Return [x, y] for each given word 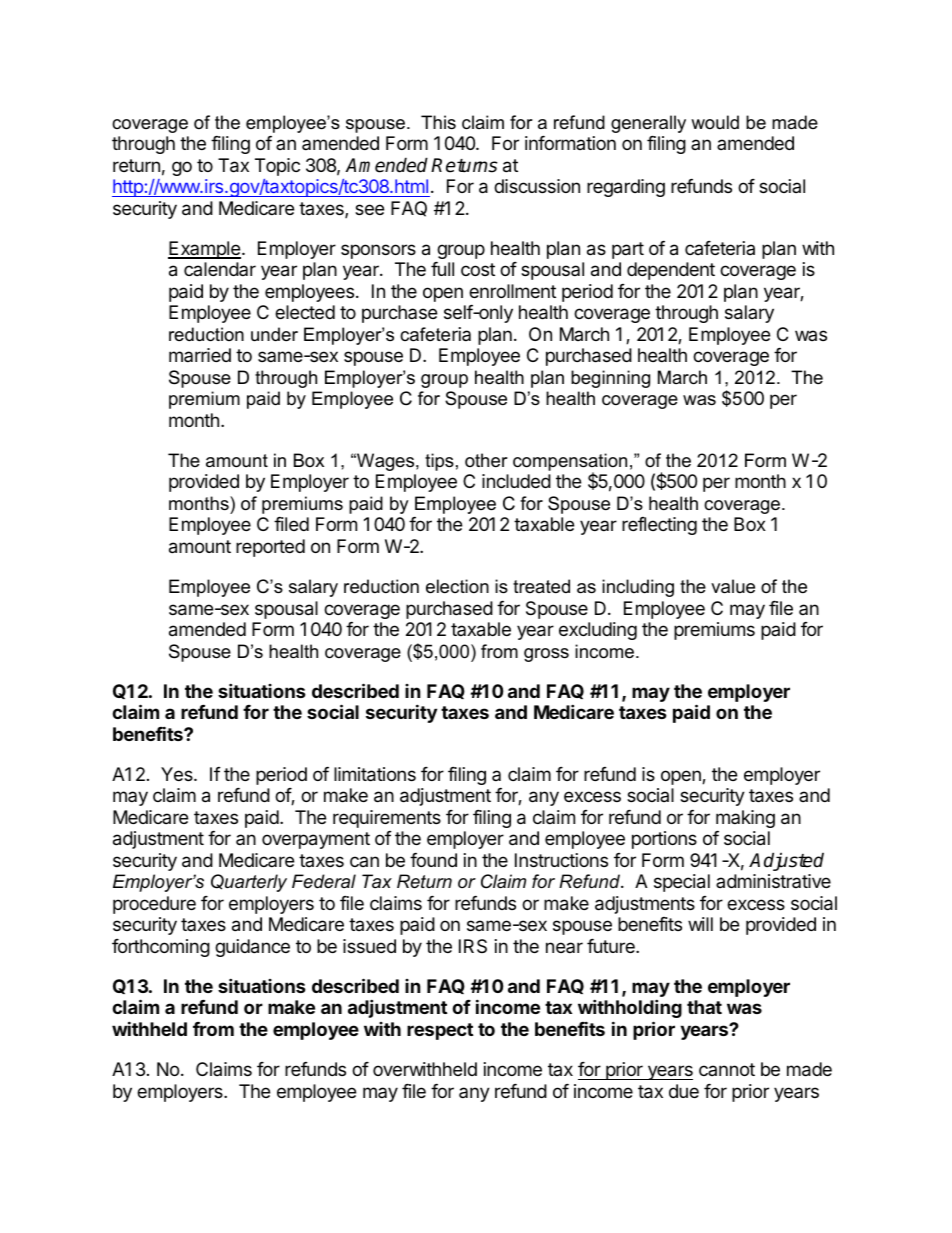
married [200, 355]
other [486, 460]
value [733, 586]
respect [440, 1031]
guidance [252, 948]
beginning [610, 379]
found [433, 860]
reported [270, 548]
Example [204, 250]
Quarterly [249, 883]
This [438, 122]
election [457, 586]
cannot [727, 1069]
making [745, 819]
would [715, 122]
